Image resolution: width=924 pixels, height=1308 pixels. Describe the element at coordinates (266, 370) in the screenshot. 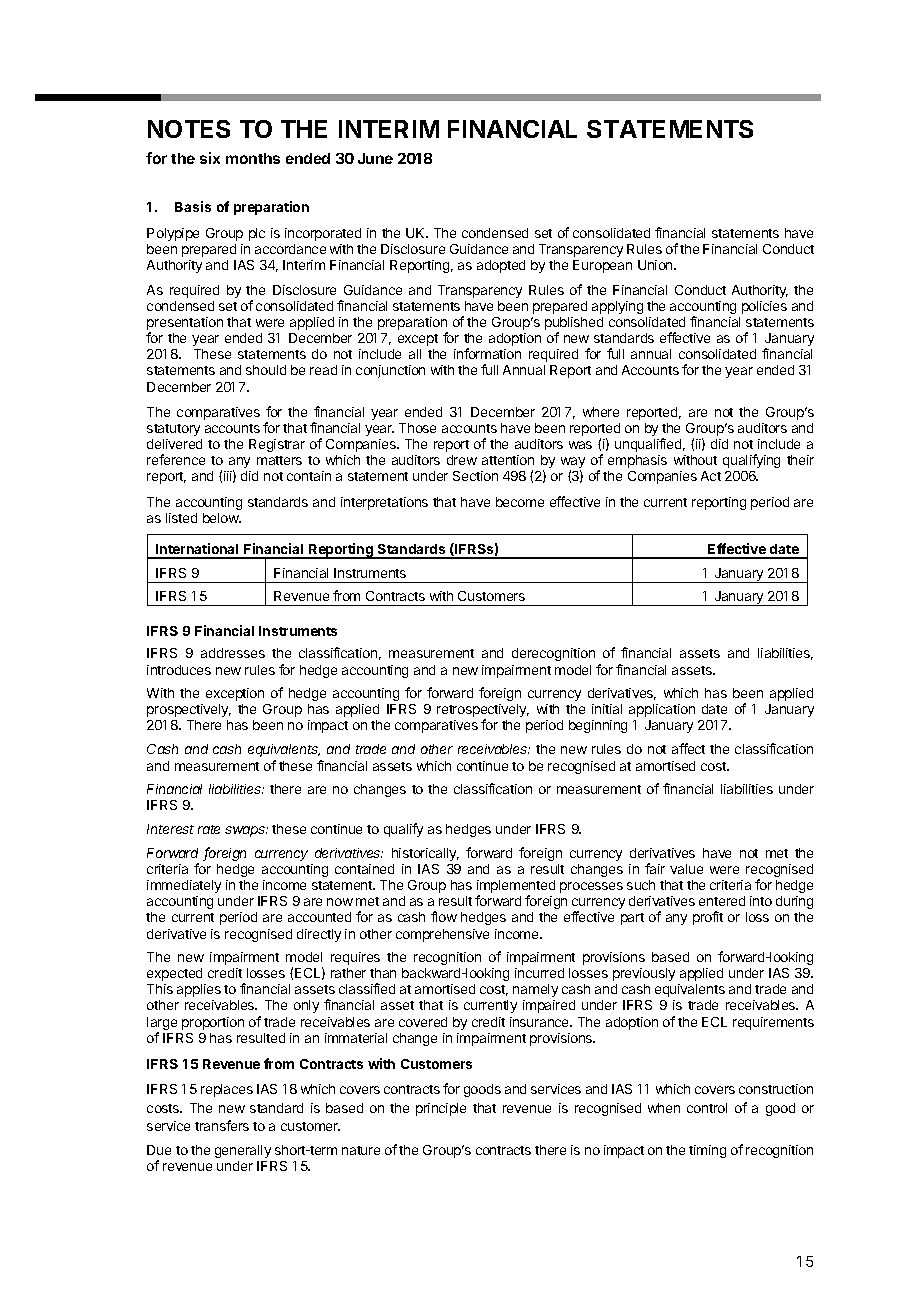

I see `should` at that location.
